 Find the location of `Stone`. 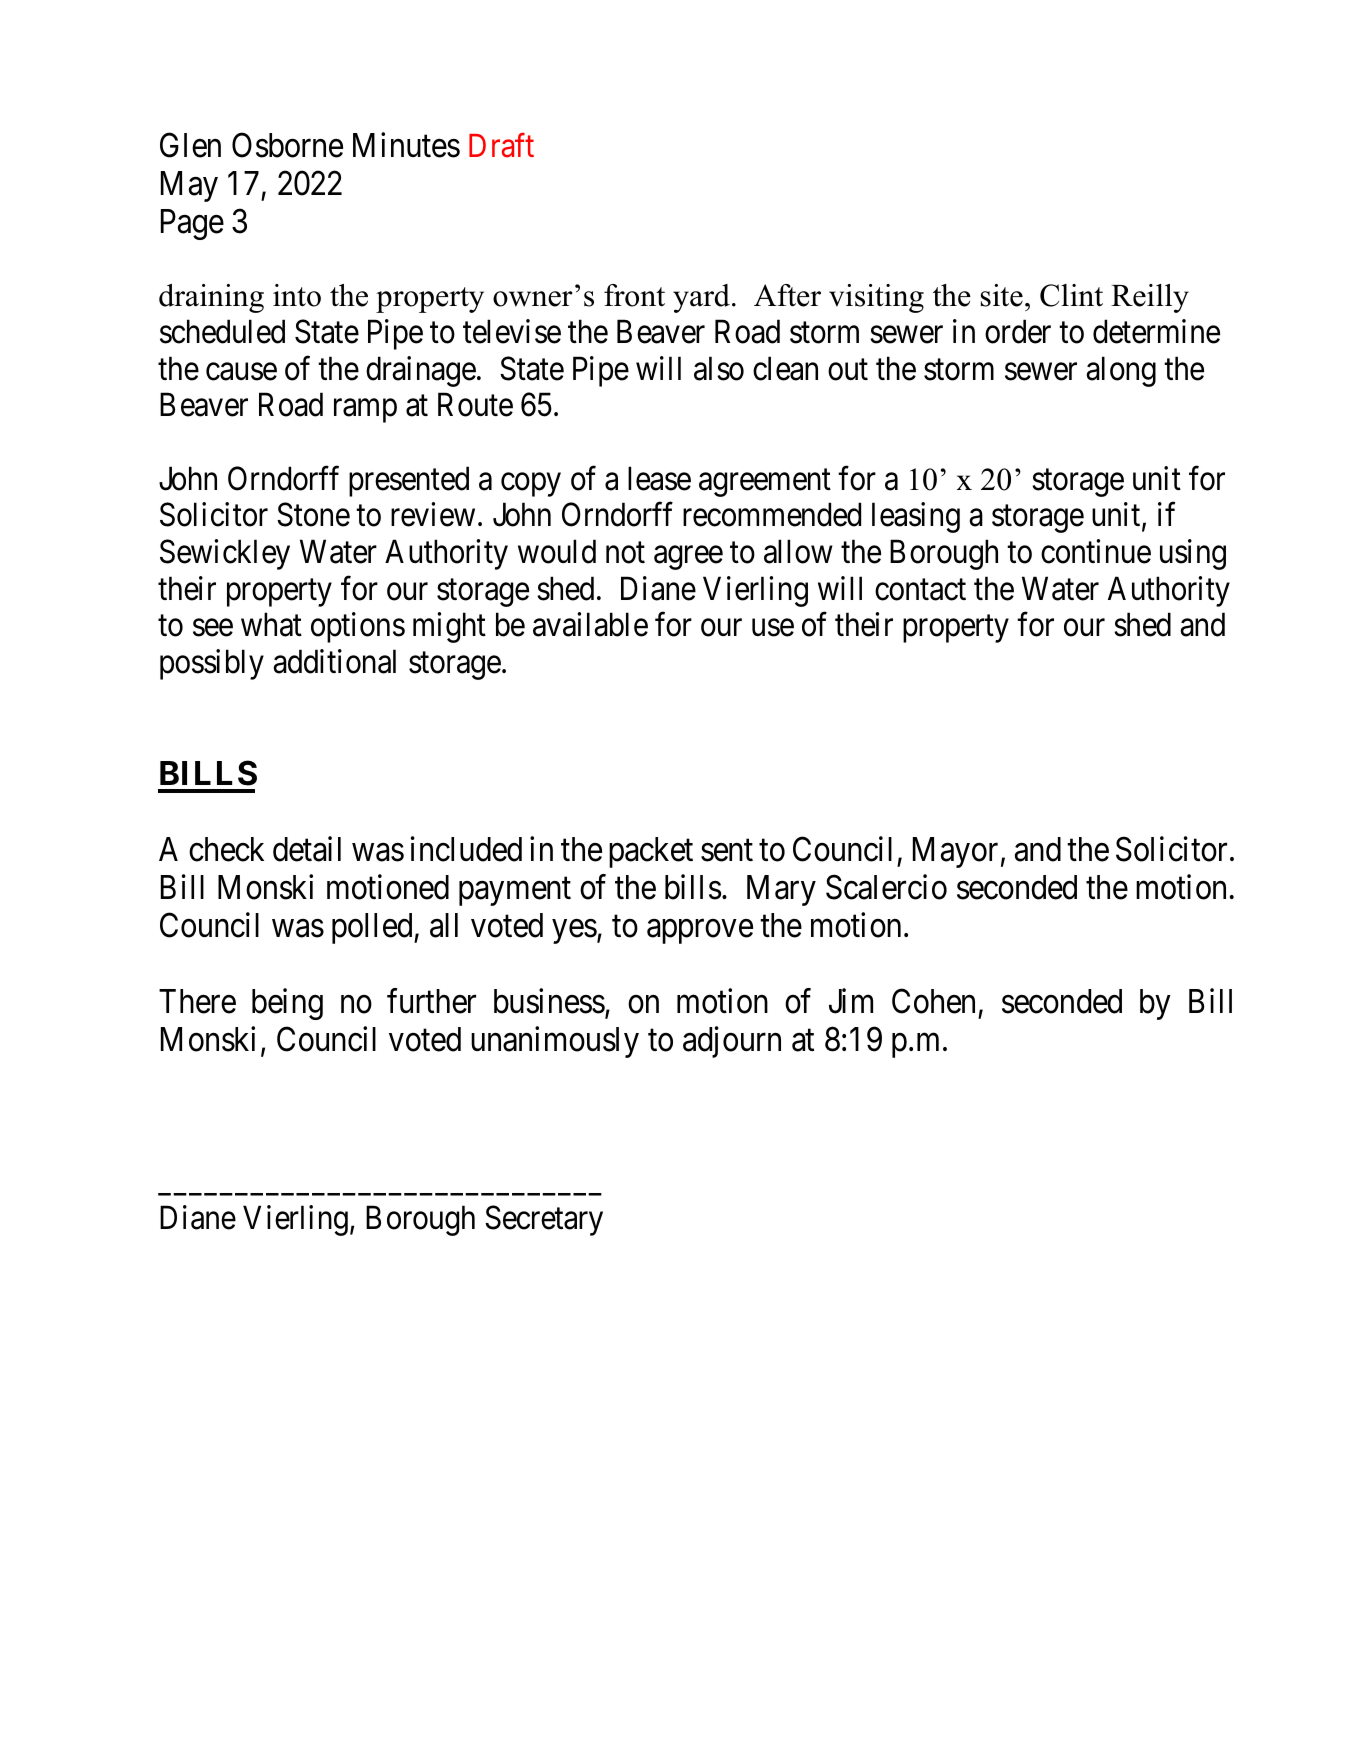

Stone is located at coordinates (313, 515).
